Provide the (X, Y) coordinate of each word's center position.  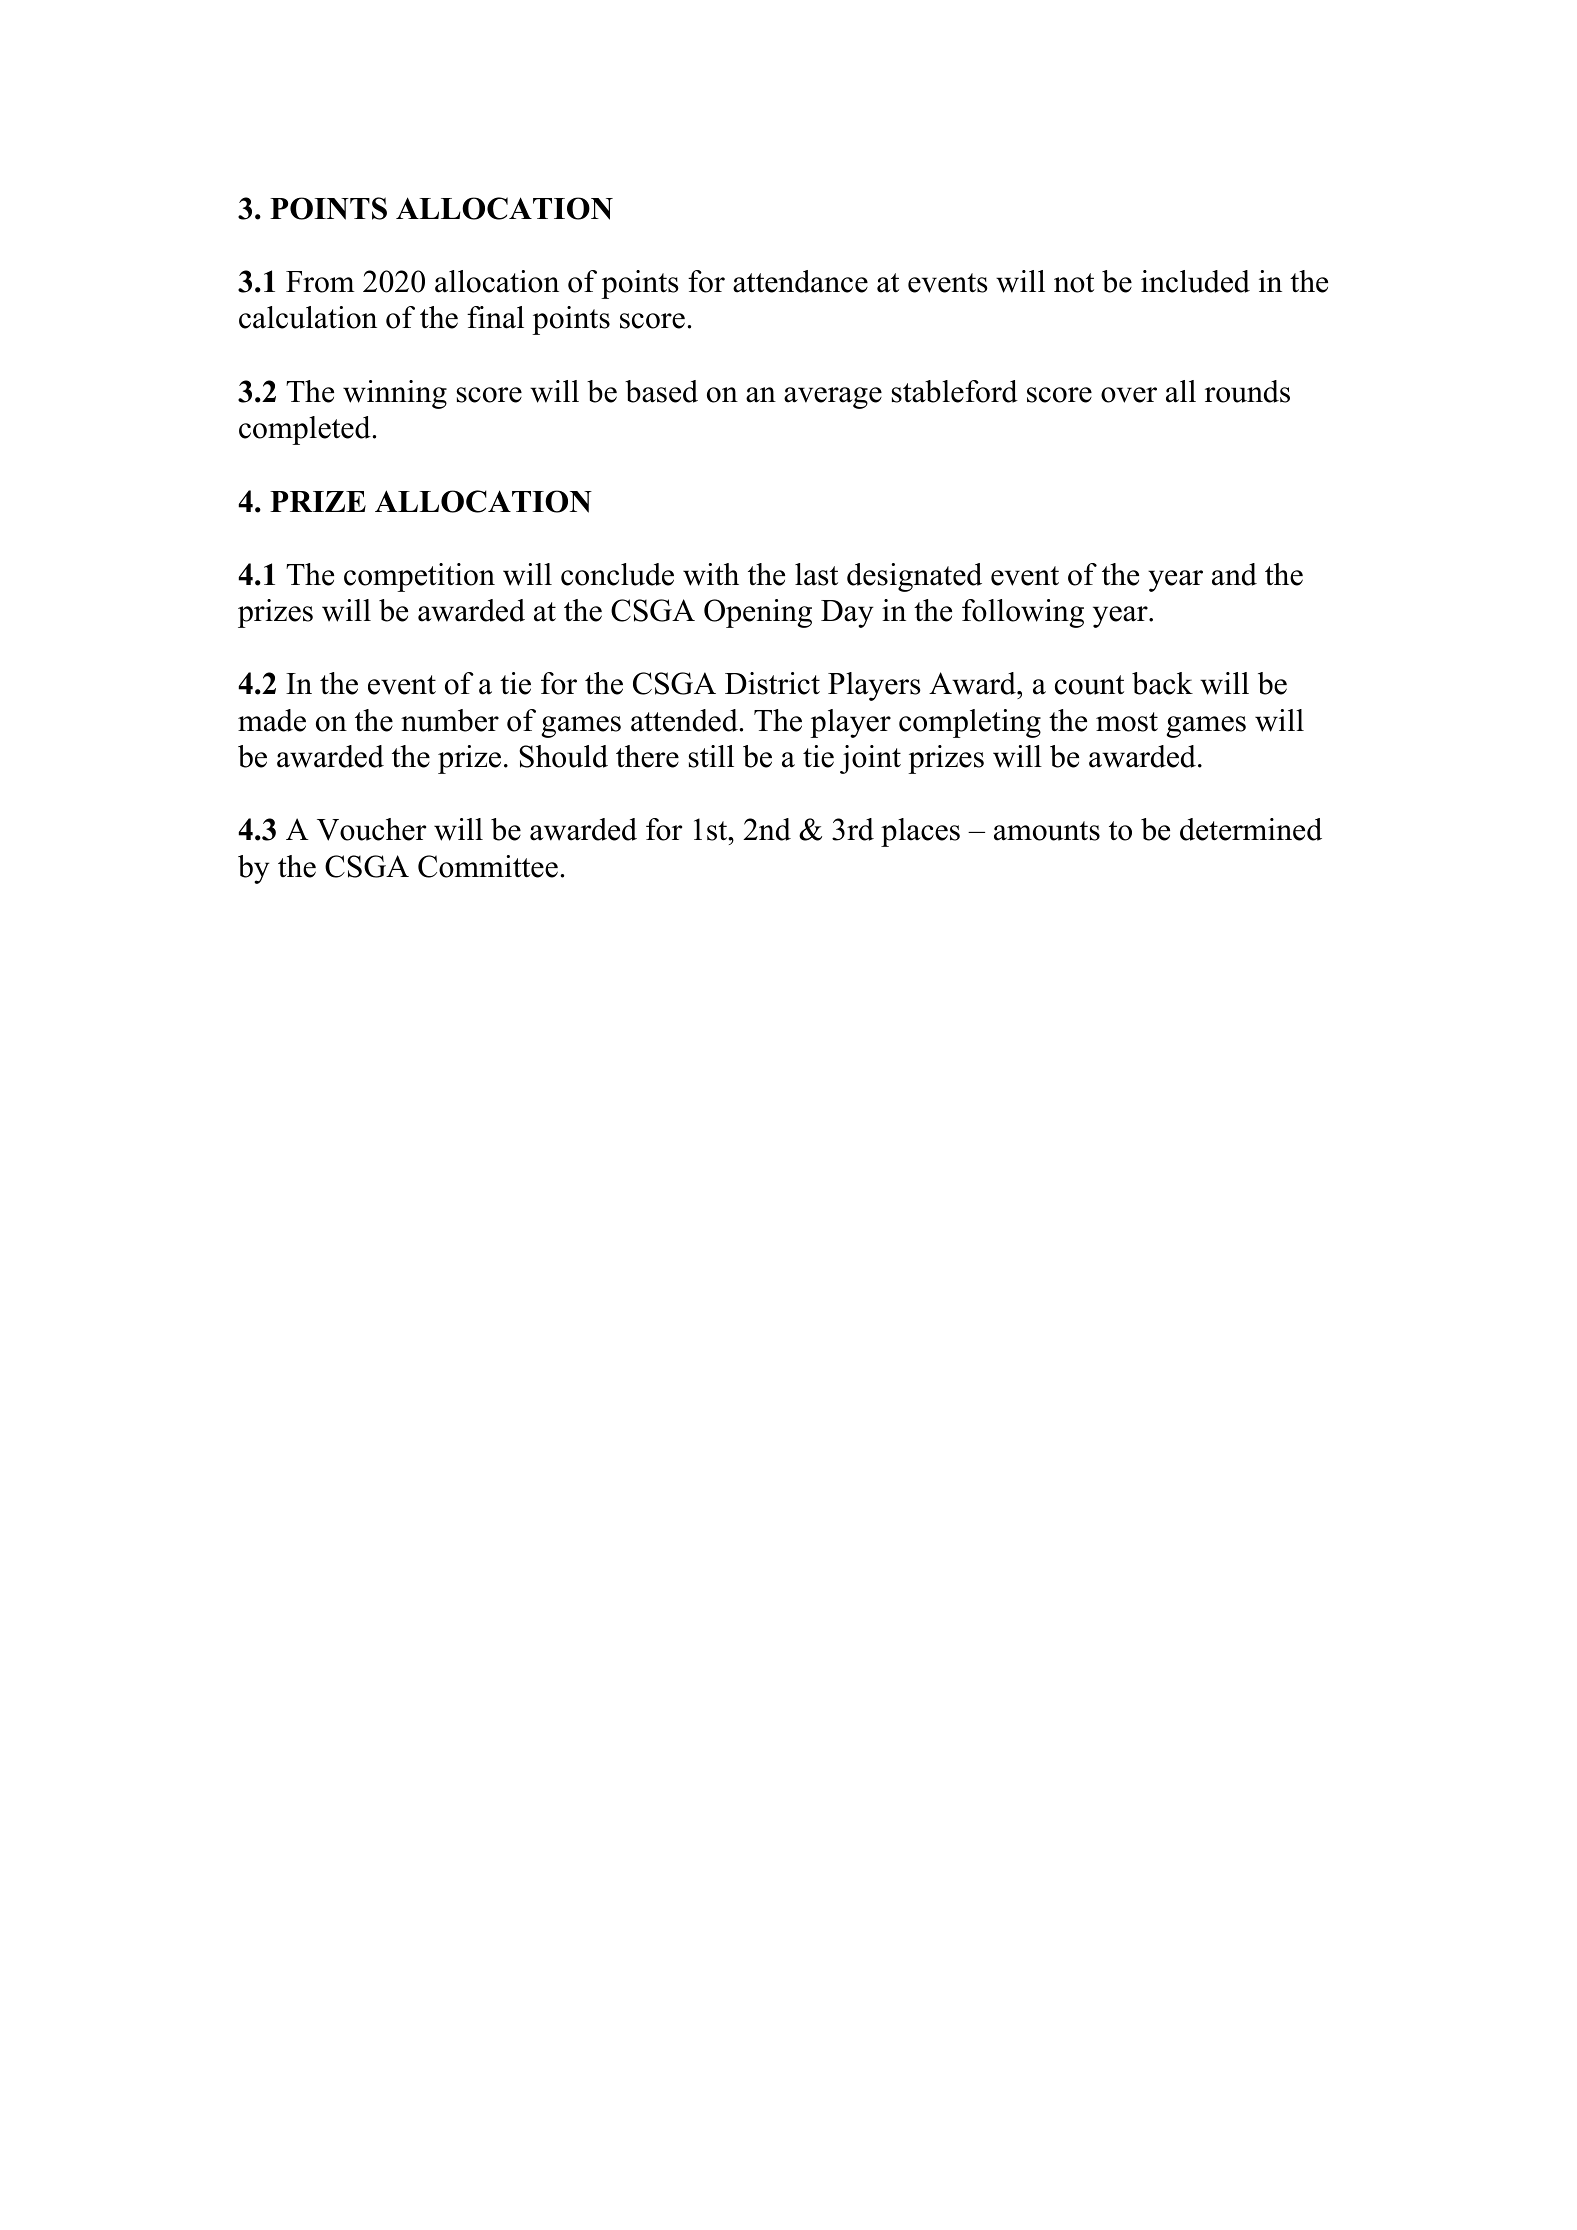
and (1234, 574)
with (711, 574)
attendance (800, 281)
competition (419, 577)
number (450, 720)
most (1127, 722)
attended (685, 720)
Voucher (371, 829)
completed (306, 430)
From (320, 282)
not (1074, 283)
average (833, 398)
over (1129, 395)
